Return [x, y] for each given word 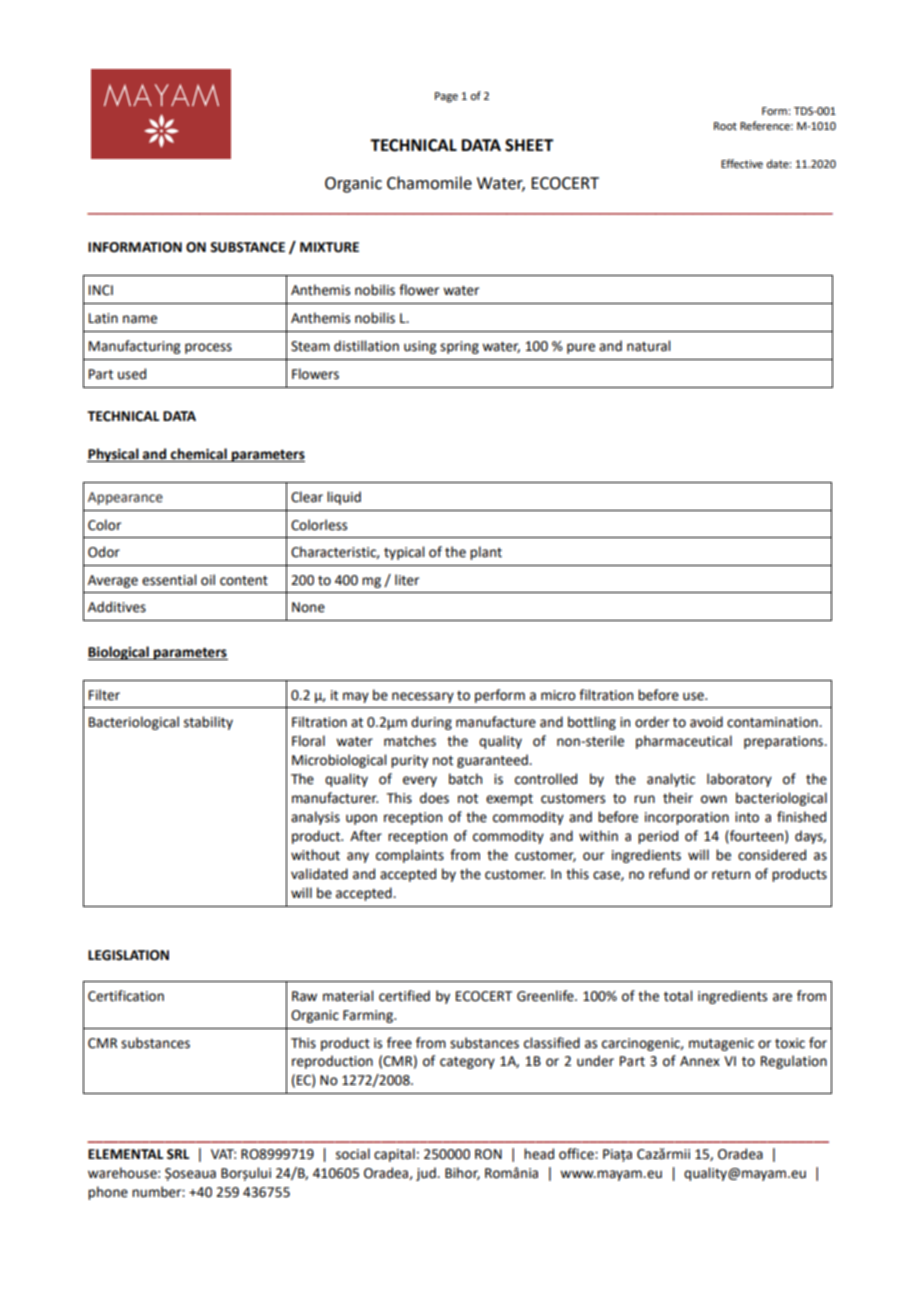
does [434, 798]
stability [208, 723]
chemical [199, 455]
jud [427, 1174]
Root [725, 126]
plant [486, 553]
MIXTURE [329, 247]
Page [446, 97]
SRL [178, 1154]
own [714, 799]
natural [648, 346]
